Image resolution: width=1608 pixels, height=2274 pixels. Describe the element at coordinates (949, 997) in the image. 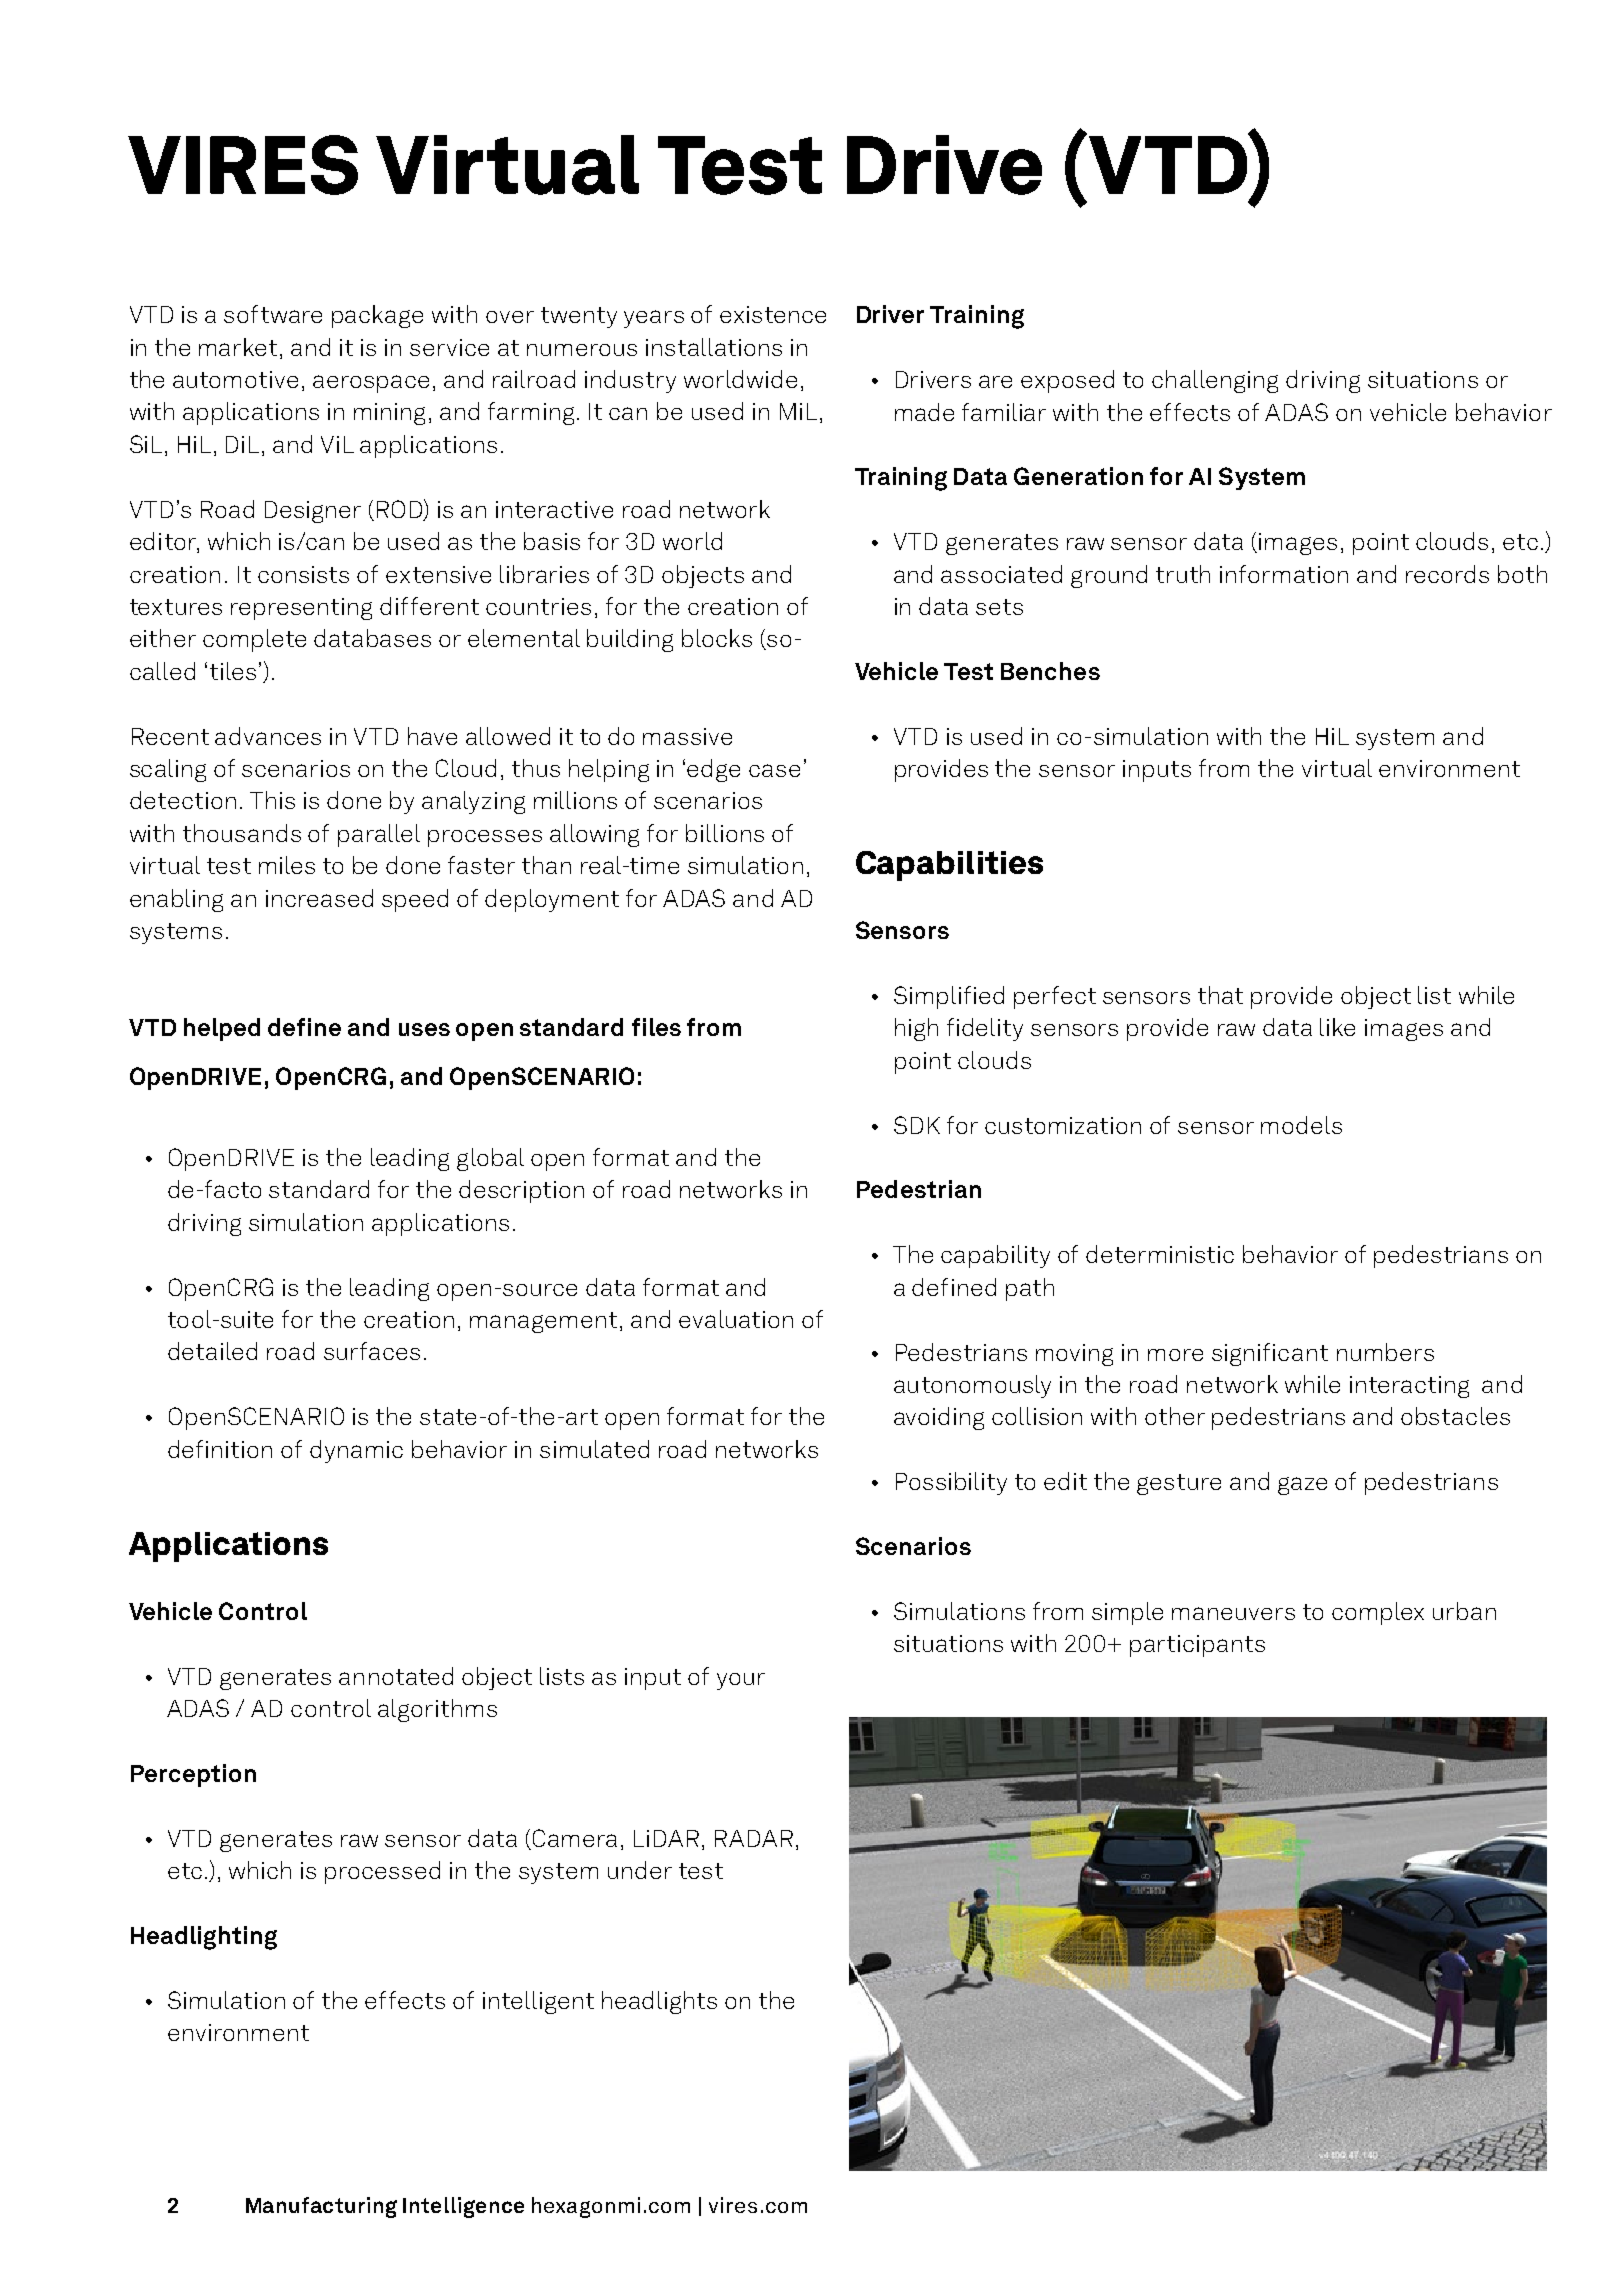

I see `Simplified` at that location.
